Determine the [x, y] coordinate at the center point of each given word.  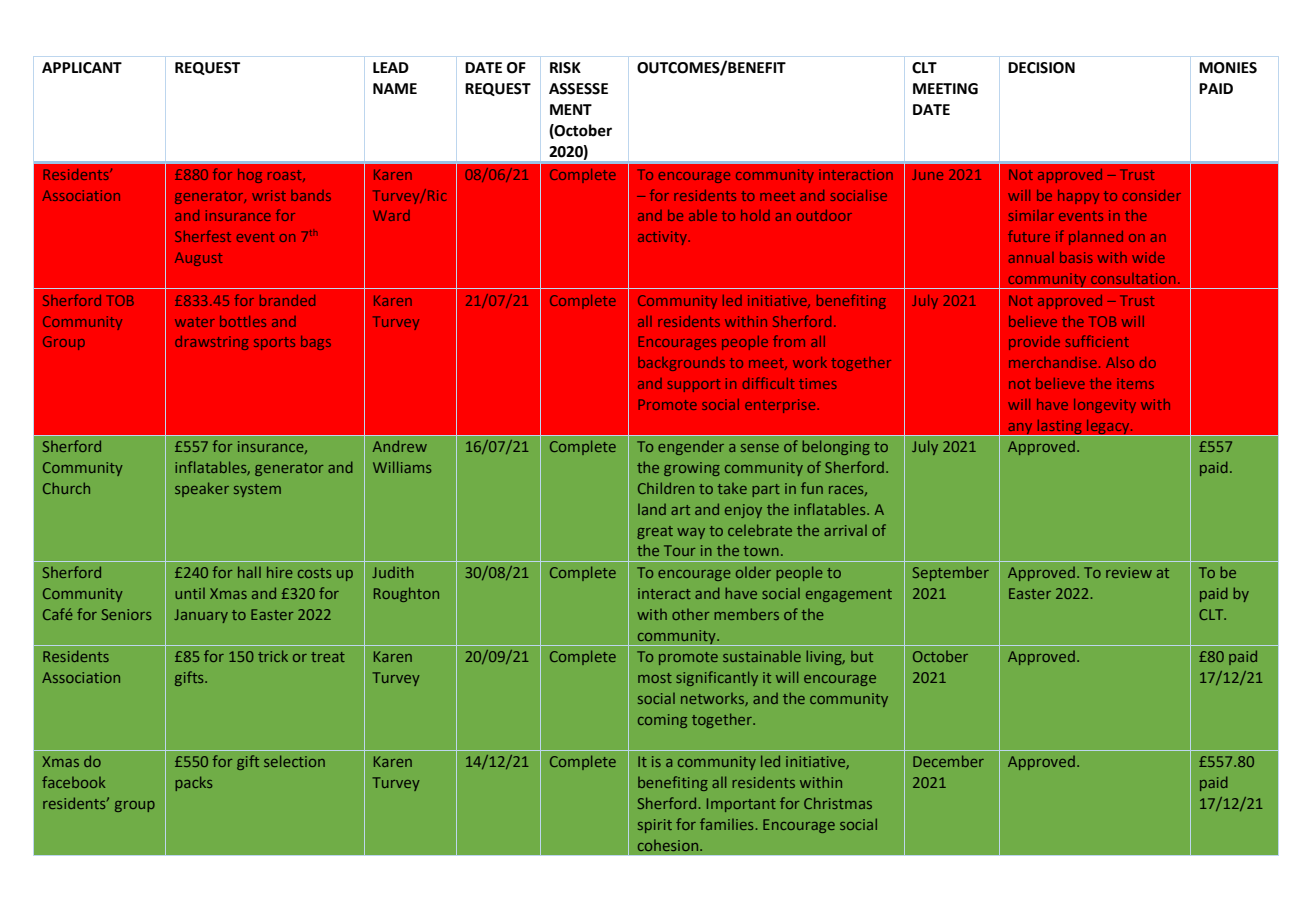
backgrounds [681, 364]
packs [193, 783]
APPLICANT [82, 68]
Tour [679, 550]
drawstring [211, 343]
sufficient [1097, 341]
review [1129, 572]
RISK [565, 68]
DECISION [1041, 68]
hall [249, 572]
